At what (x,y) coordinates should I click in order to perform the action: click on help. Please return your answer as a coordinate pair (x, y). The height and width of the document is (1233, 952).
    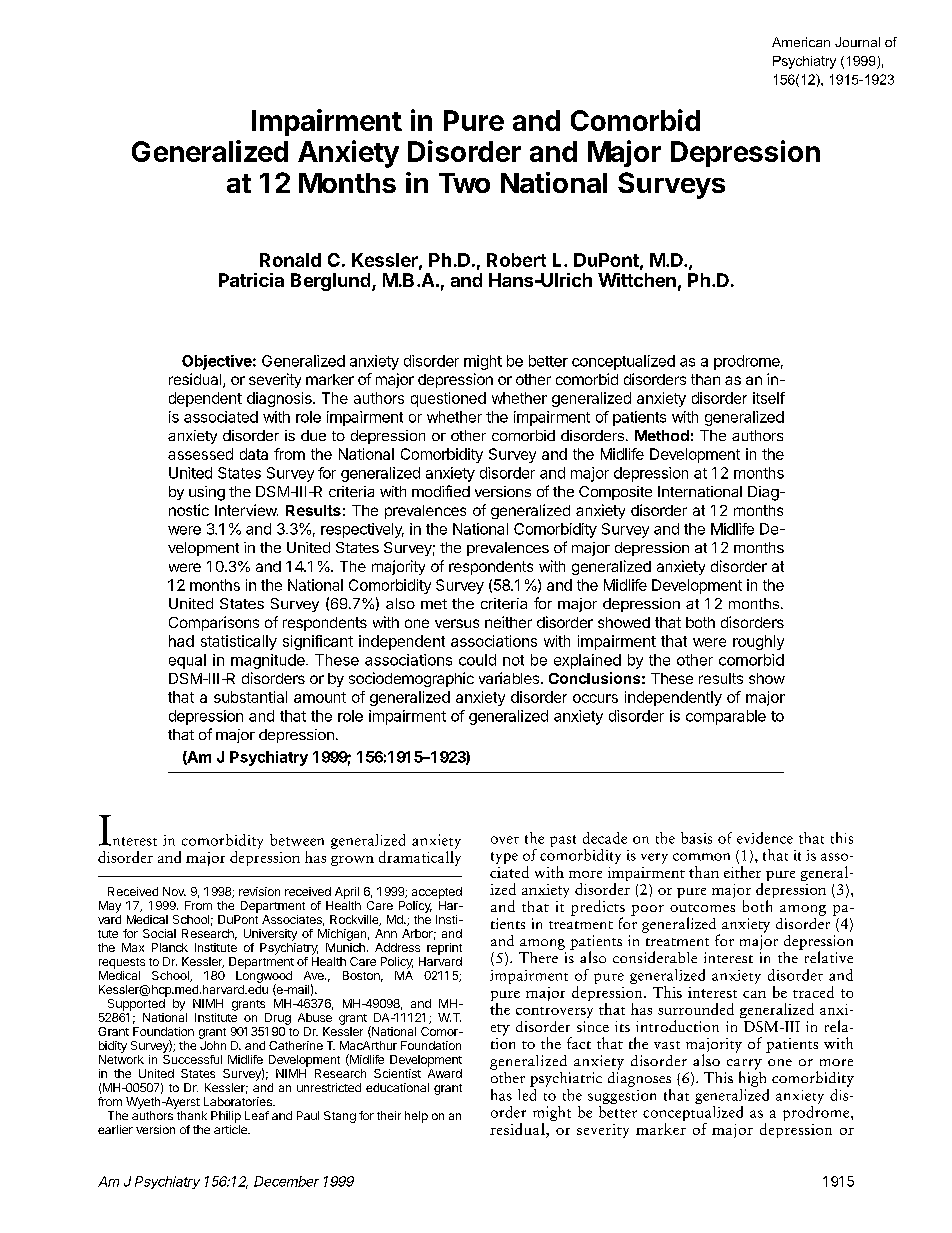
    Looking at the image, I should click on (416, 1117).
